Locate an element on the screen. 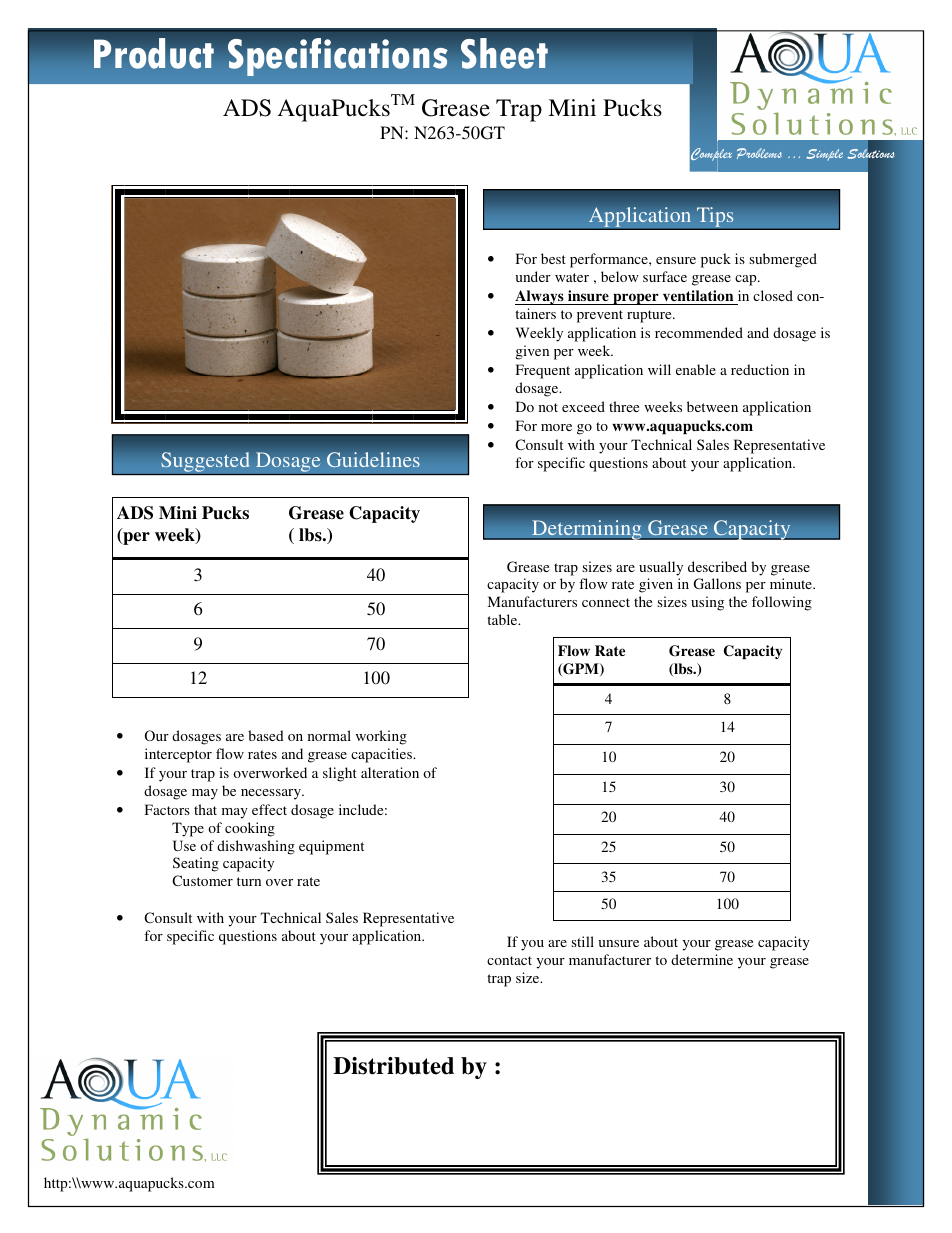  table is located at coordinates (503, 619).
